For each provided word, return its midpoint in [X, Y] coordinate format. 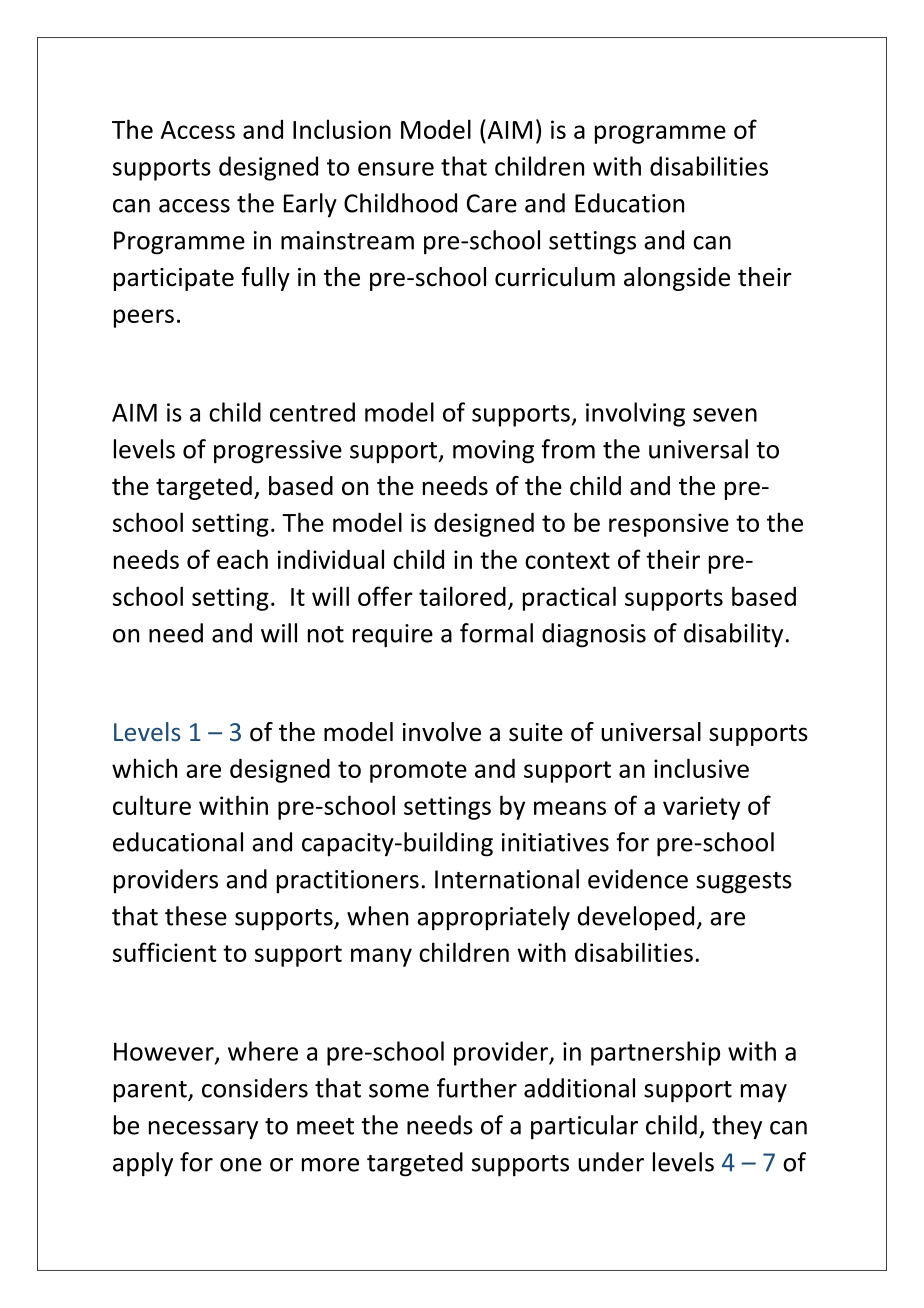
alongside [677, 279]
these [196, 916]
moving [493, 452]
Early [310, 205]
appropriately [493, 918]
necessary [203, 1130]
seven [725, 415]
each [242, 559]
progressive [278, 452]
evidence [638, 879]
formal [496, 633]
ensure [396, 169]
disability [733, 635]
